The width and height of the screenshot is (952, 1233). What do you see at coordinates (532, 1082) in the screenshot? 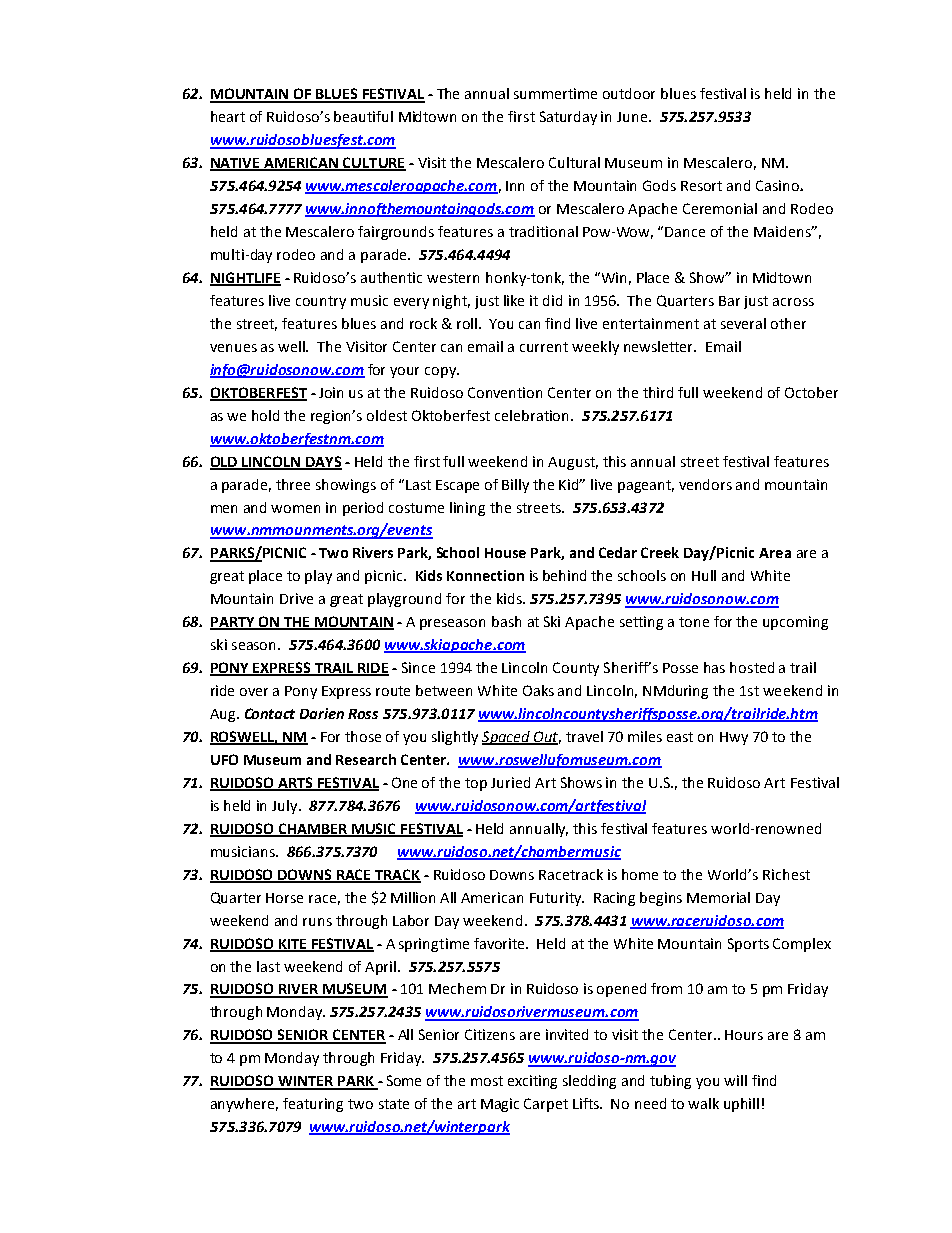
I see `exciting` at bounding box center [532, 1082].
